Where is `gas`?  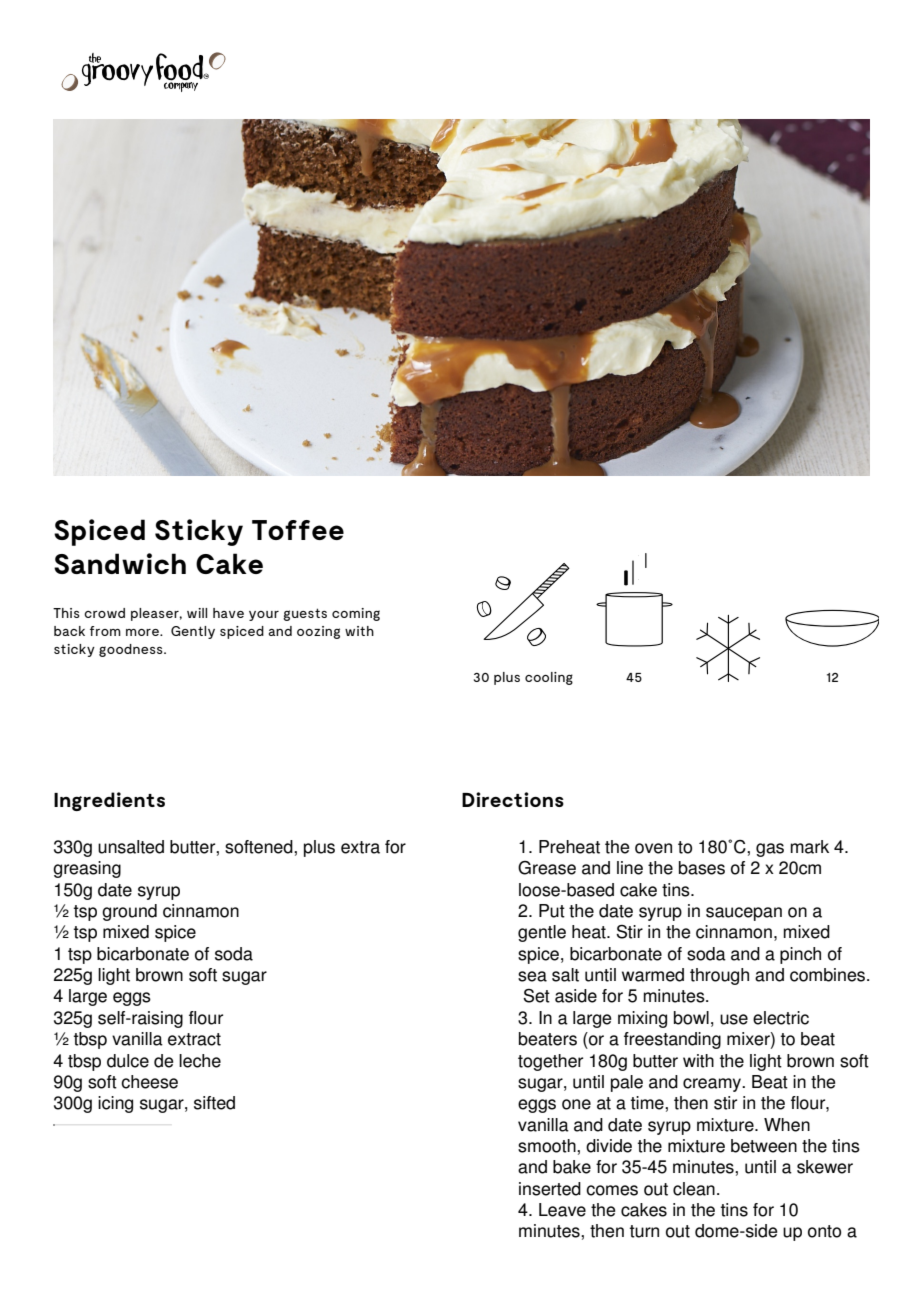 gas is located at coordinates (770, 850).
